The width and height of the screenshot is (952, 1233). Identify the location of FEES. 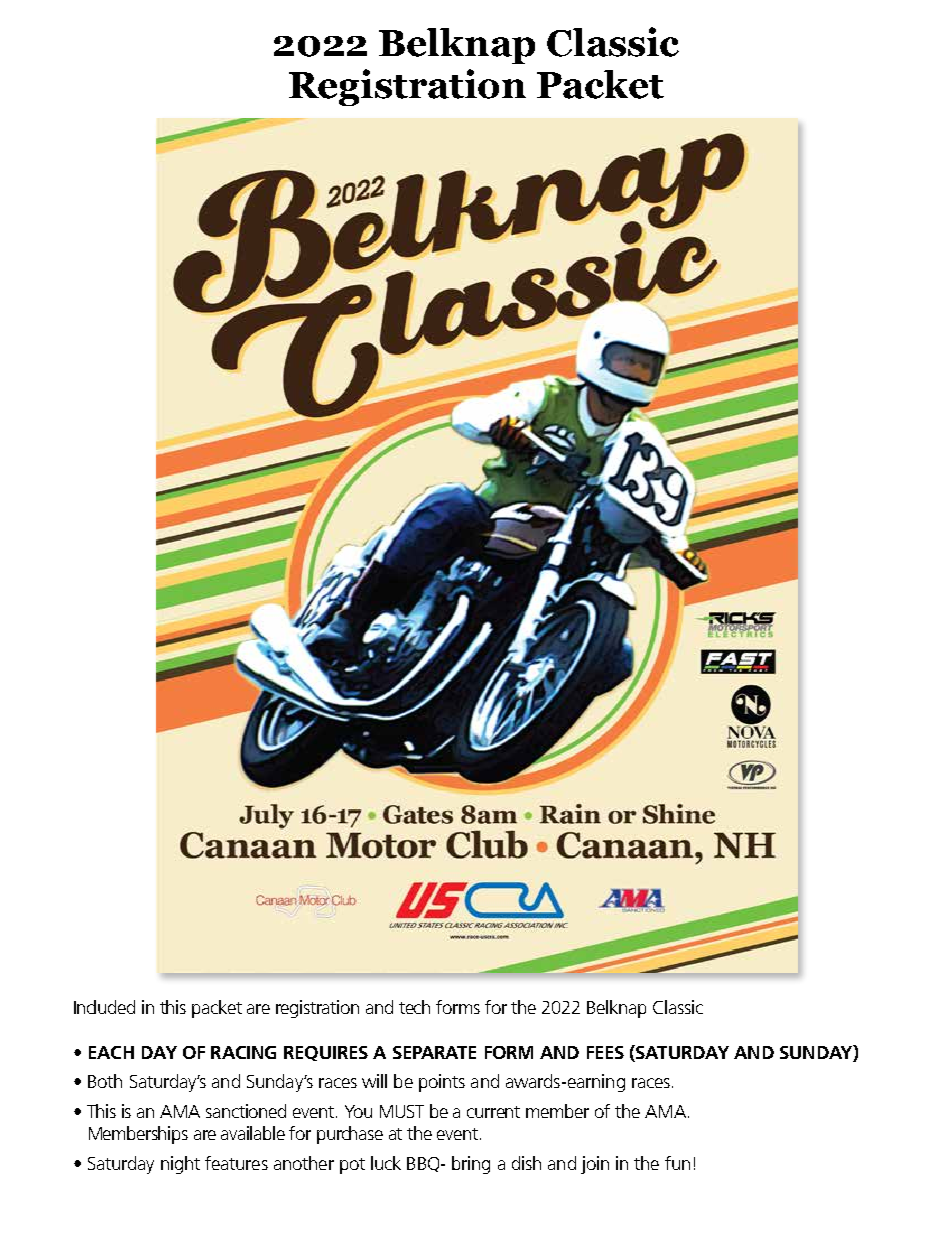
(605, 1052).
